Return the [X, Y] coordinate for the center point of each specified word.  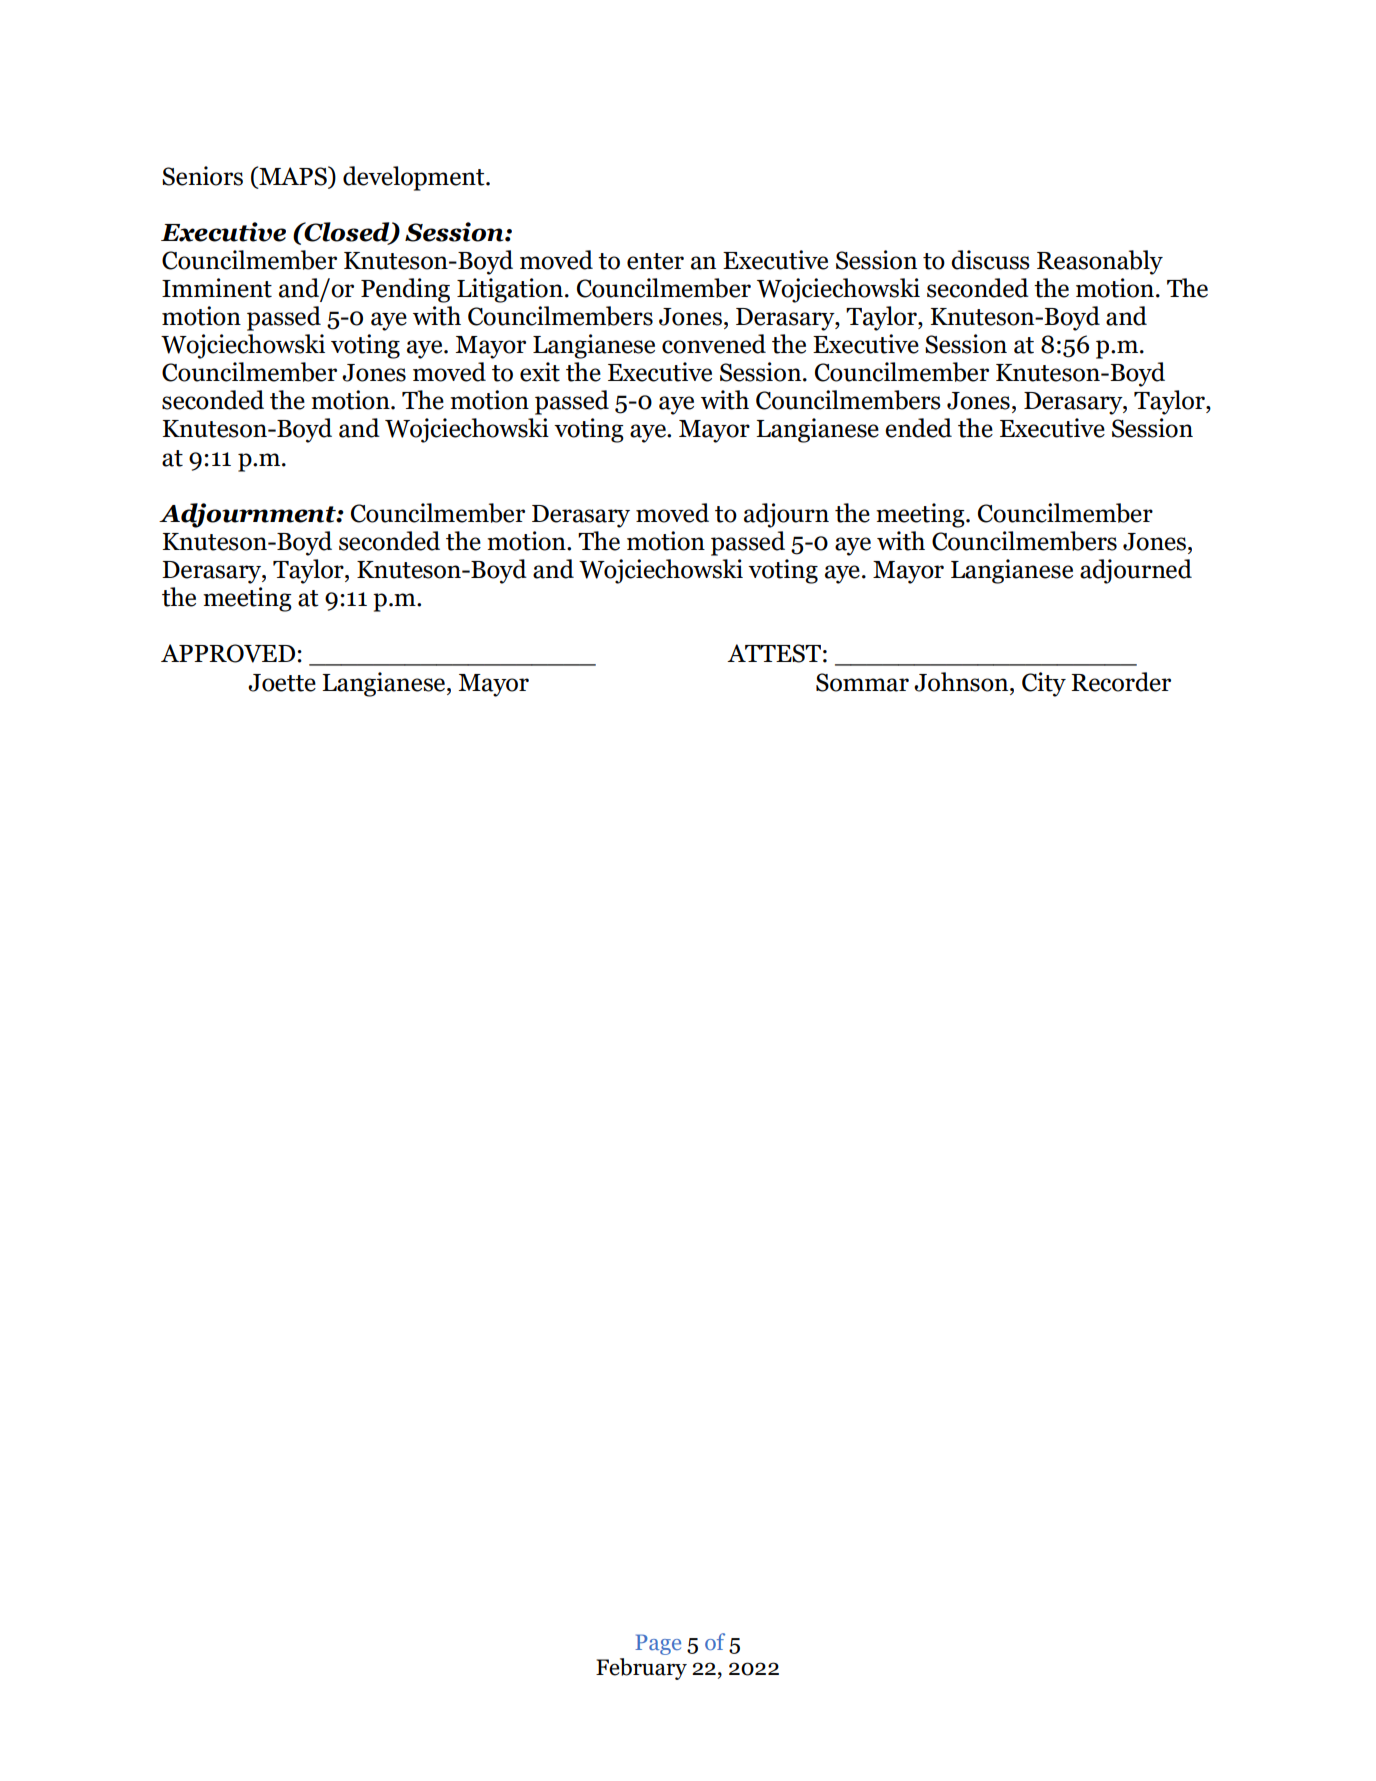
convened [714, 344]
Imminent [217, 288]
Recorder [1121, 682]
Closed [347, 233]
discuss [990, 260]
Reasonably [1100, 262]
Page [658, 1644]
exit [540, 372]
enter [655, 261]
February [641, 1669]
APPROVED [228, 653]
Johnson [962, 682]
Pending [405, 290]
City [1044, 684]
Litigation [510, 290]
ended [918, 428]
